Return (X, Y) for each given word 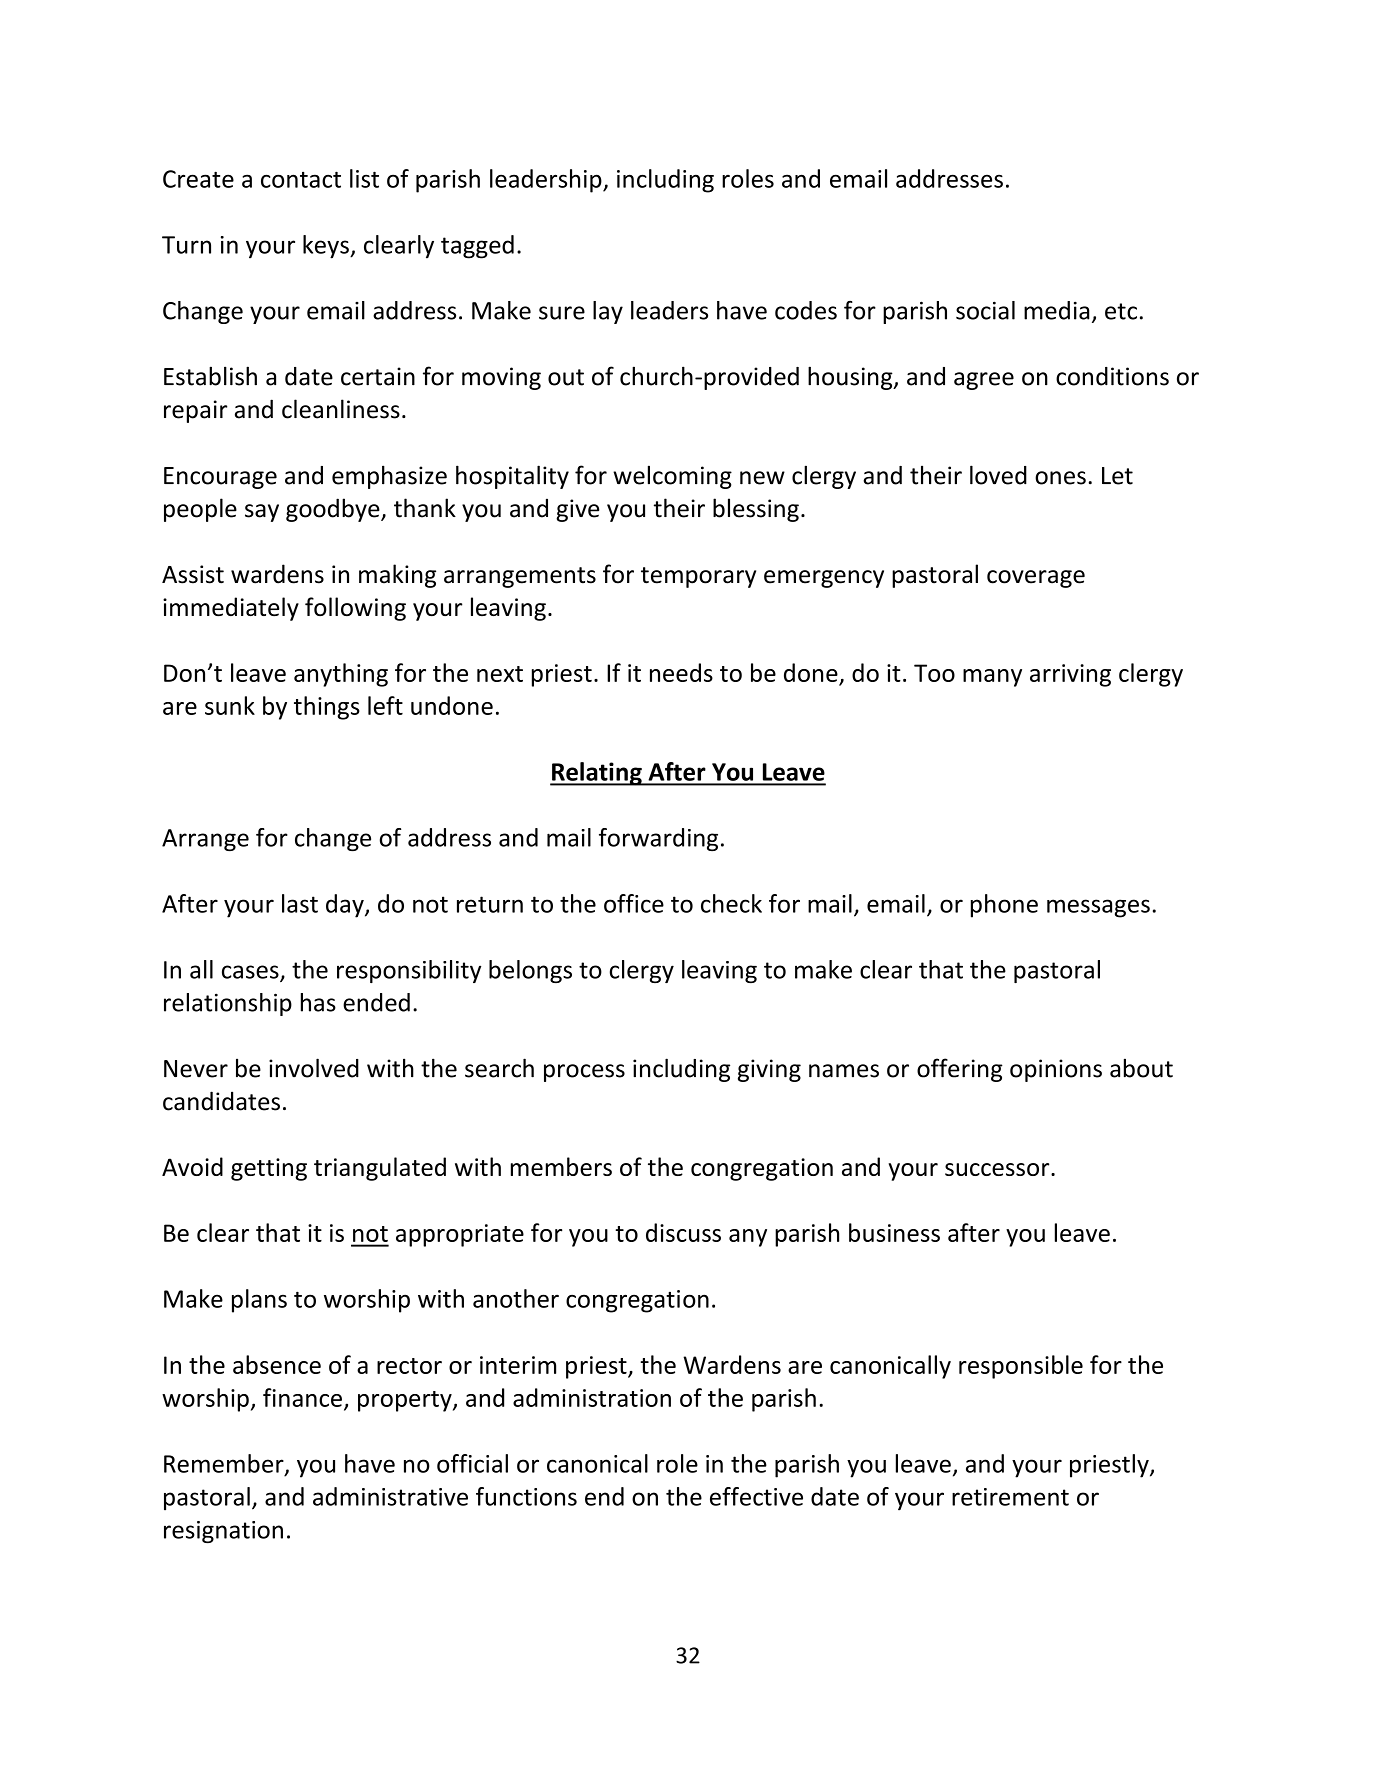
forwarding (658, 839)
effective (756, 1496)
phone (1004, 906)
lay (608, 312)
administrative (390, 1496)
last (300, 903)
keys (327, 247)
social (985, 310)
